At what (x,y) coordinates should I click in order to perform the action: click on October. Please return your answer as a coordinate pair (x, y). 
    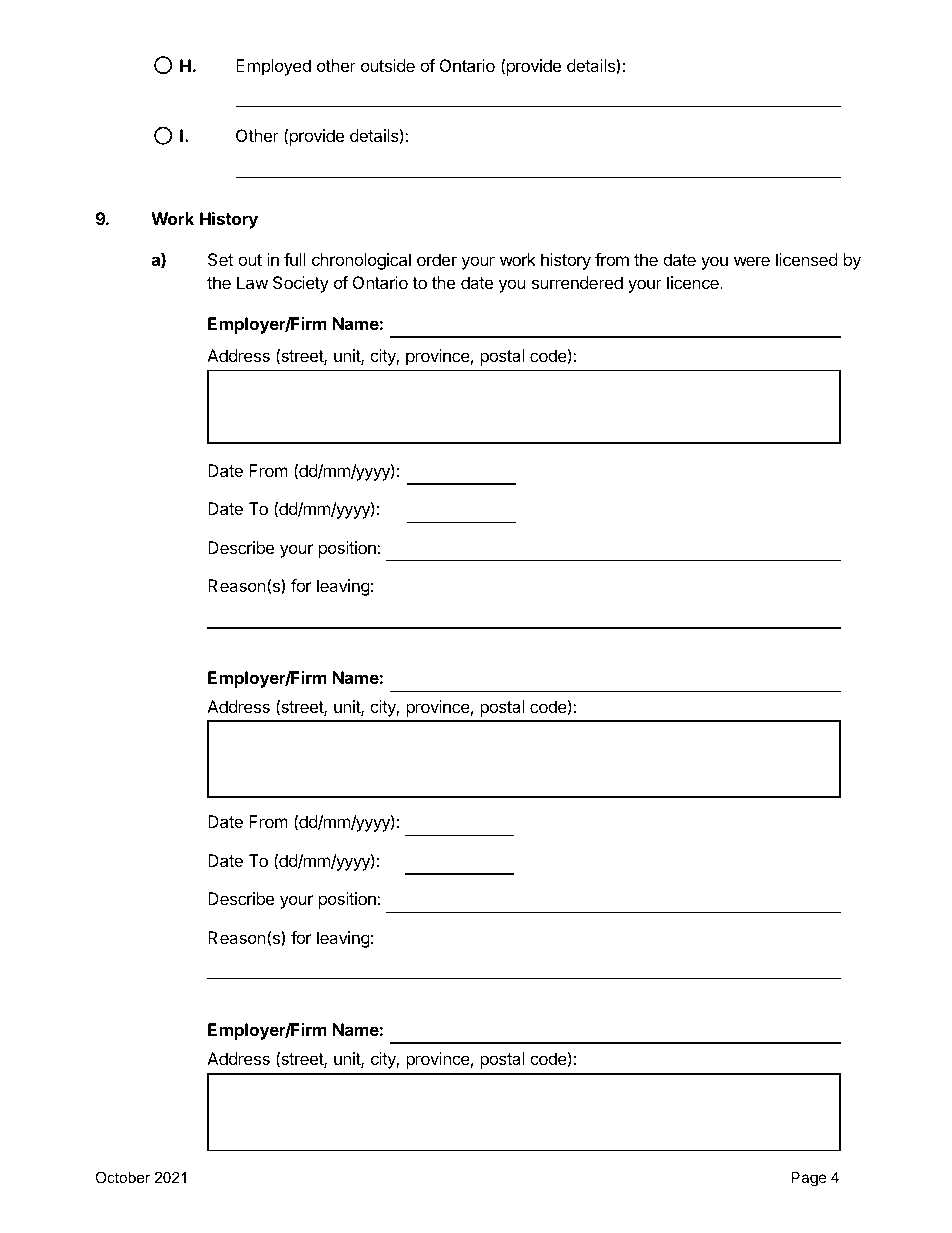
    Looking at the image, I should click on (122, 1177).
